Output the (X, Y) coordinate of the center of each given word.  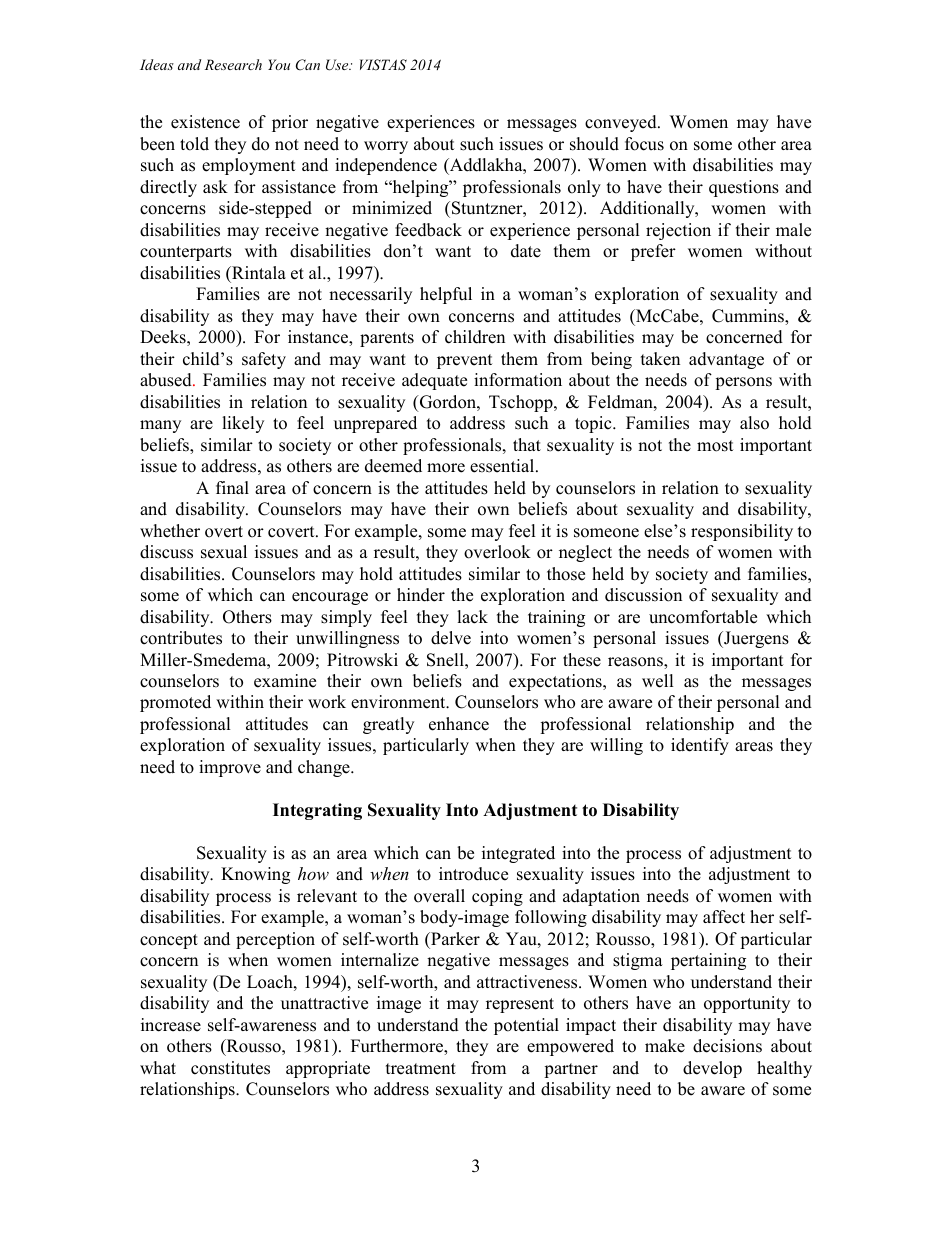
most (715, 446)
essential (503, 466)
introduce (473, 874)
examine (285, 681)
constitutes (230, 1068)
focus (644, 144)
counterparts (186, 253)
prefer (653, 252)
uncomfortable (703, 617)
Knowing (255, 875)
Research (233, 64)
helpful (446, 295)
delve (451, 638)
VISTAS (383, 65)
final (232, 487)
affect (724, 917)
